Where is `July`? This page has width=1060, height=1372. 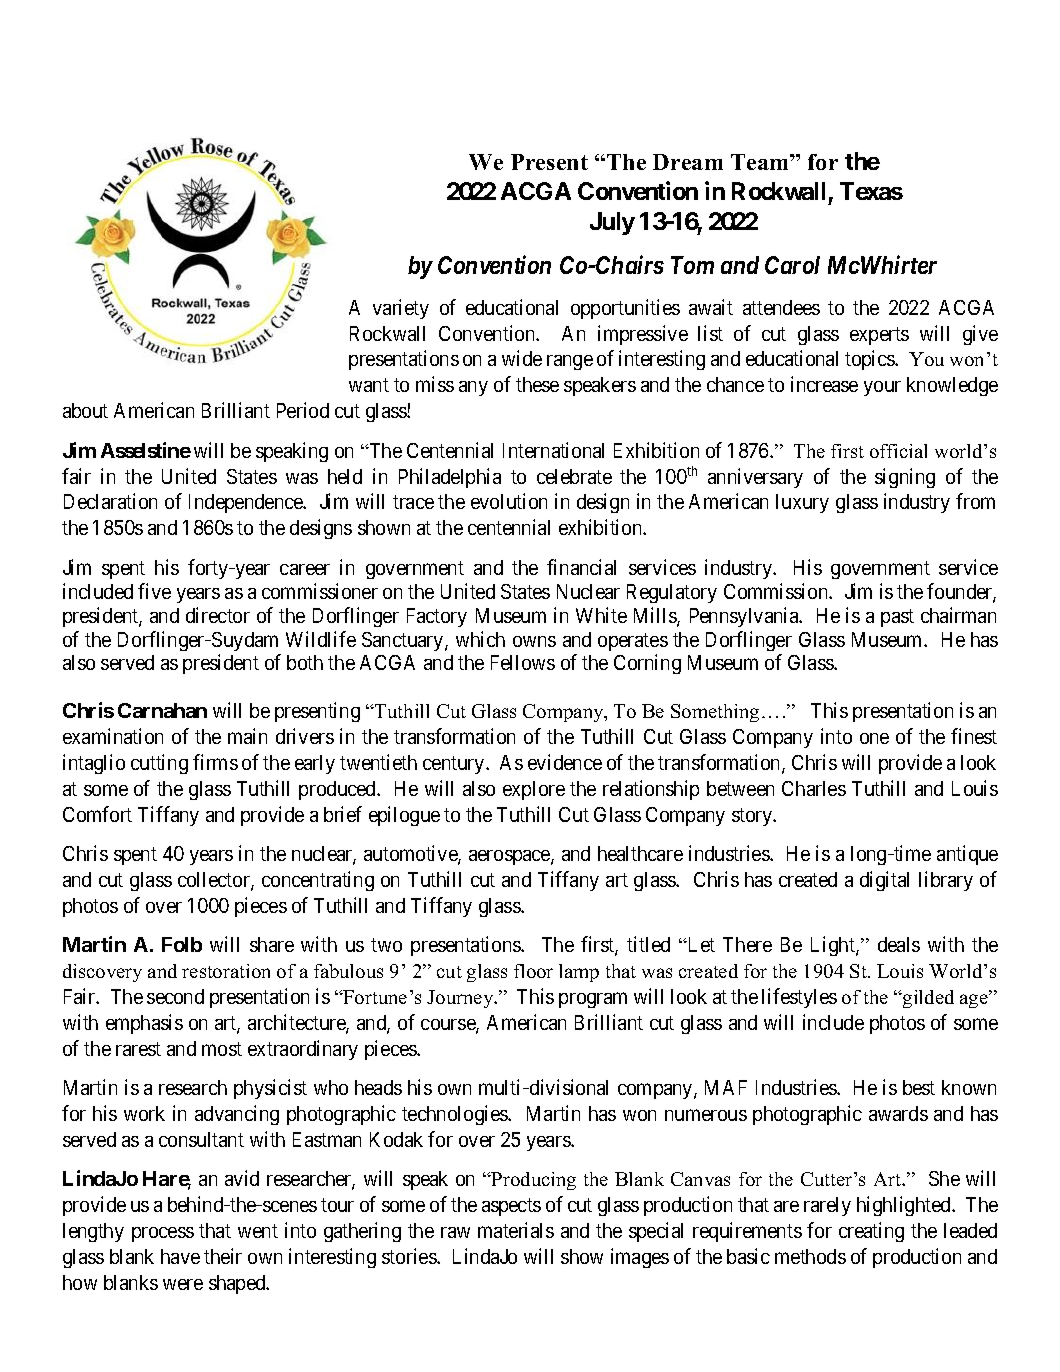
July is located at coordinates (612, 223).
